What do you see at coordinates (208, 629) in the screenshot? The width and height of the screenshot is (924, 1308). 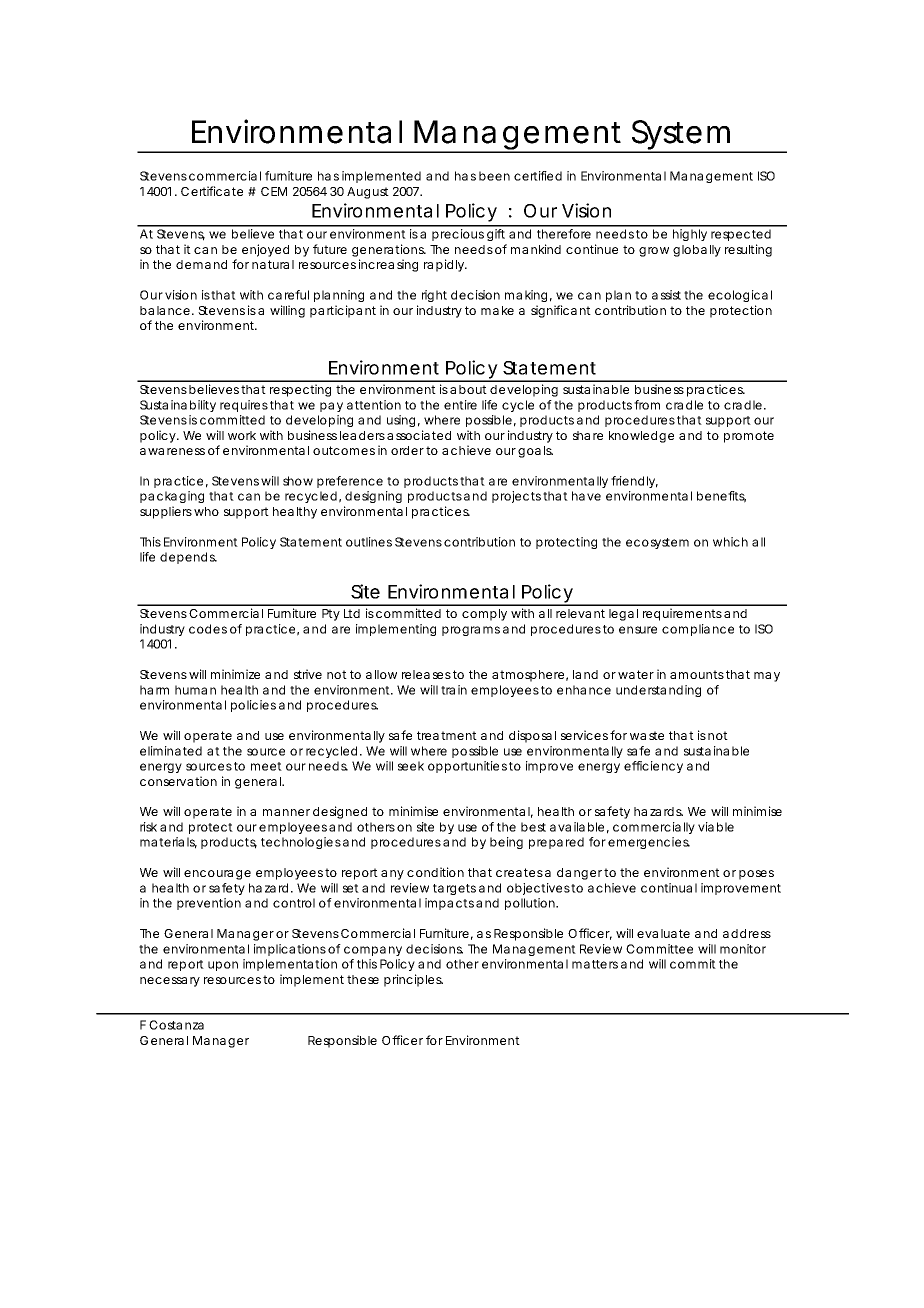 I see `codes` at bounding box center [208, 629].
